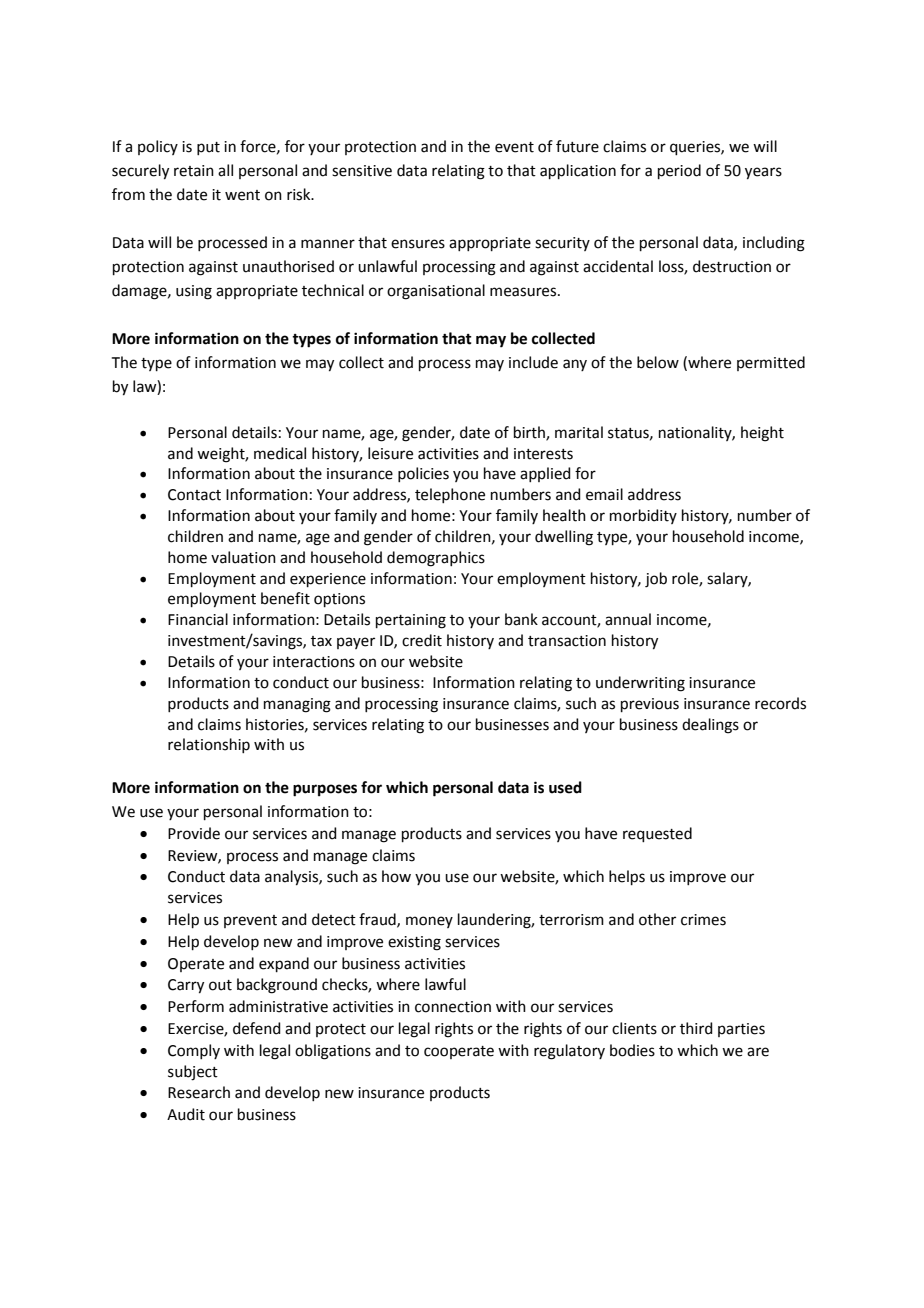 This image has height=1308, width=924. What do you see at coordinates (628, 619) in the image?
I see `annual` at bounding box center [628, 619].
